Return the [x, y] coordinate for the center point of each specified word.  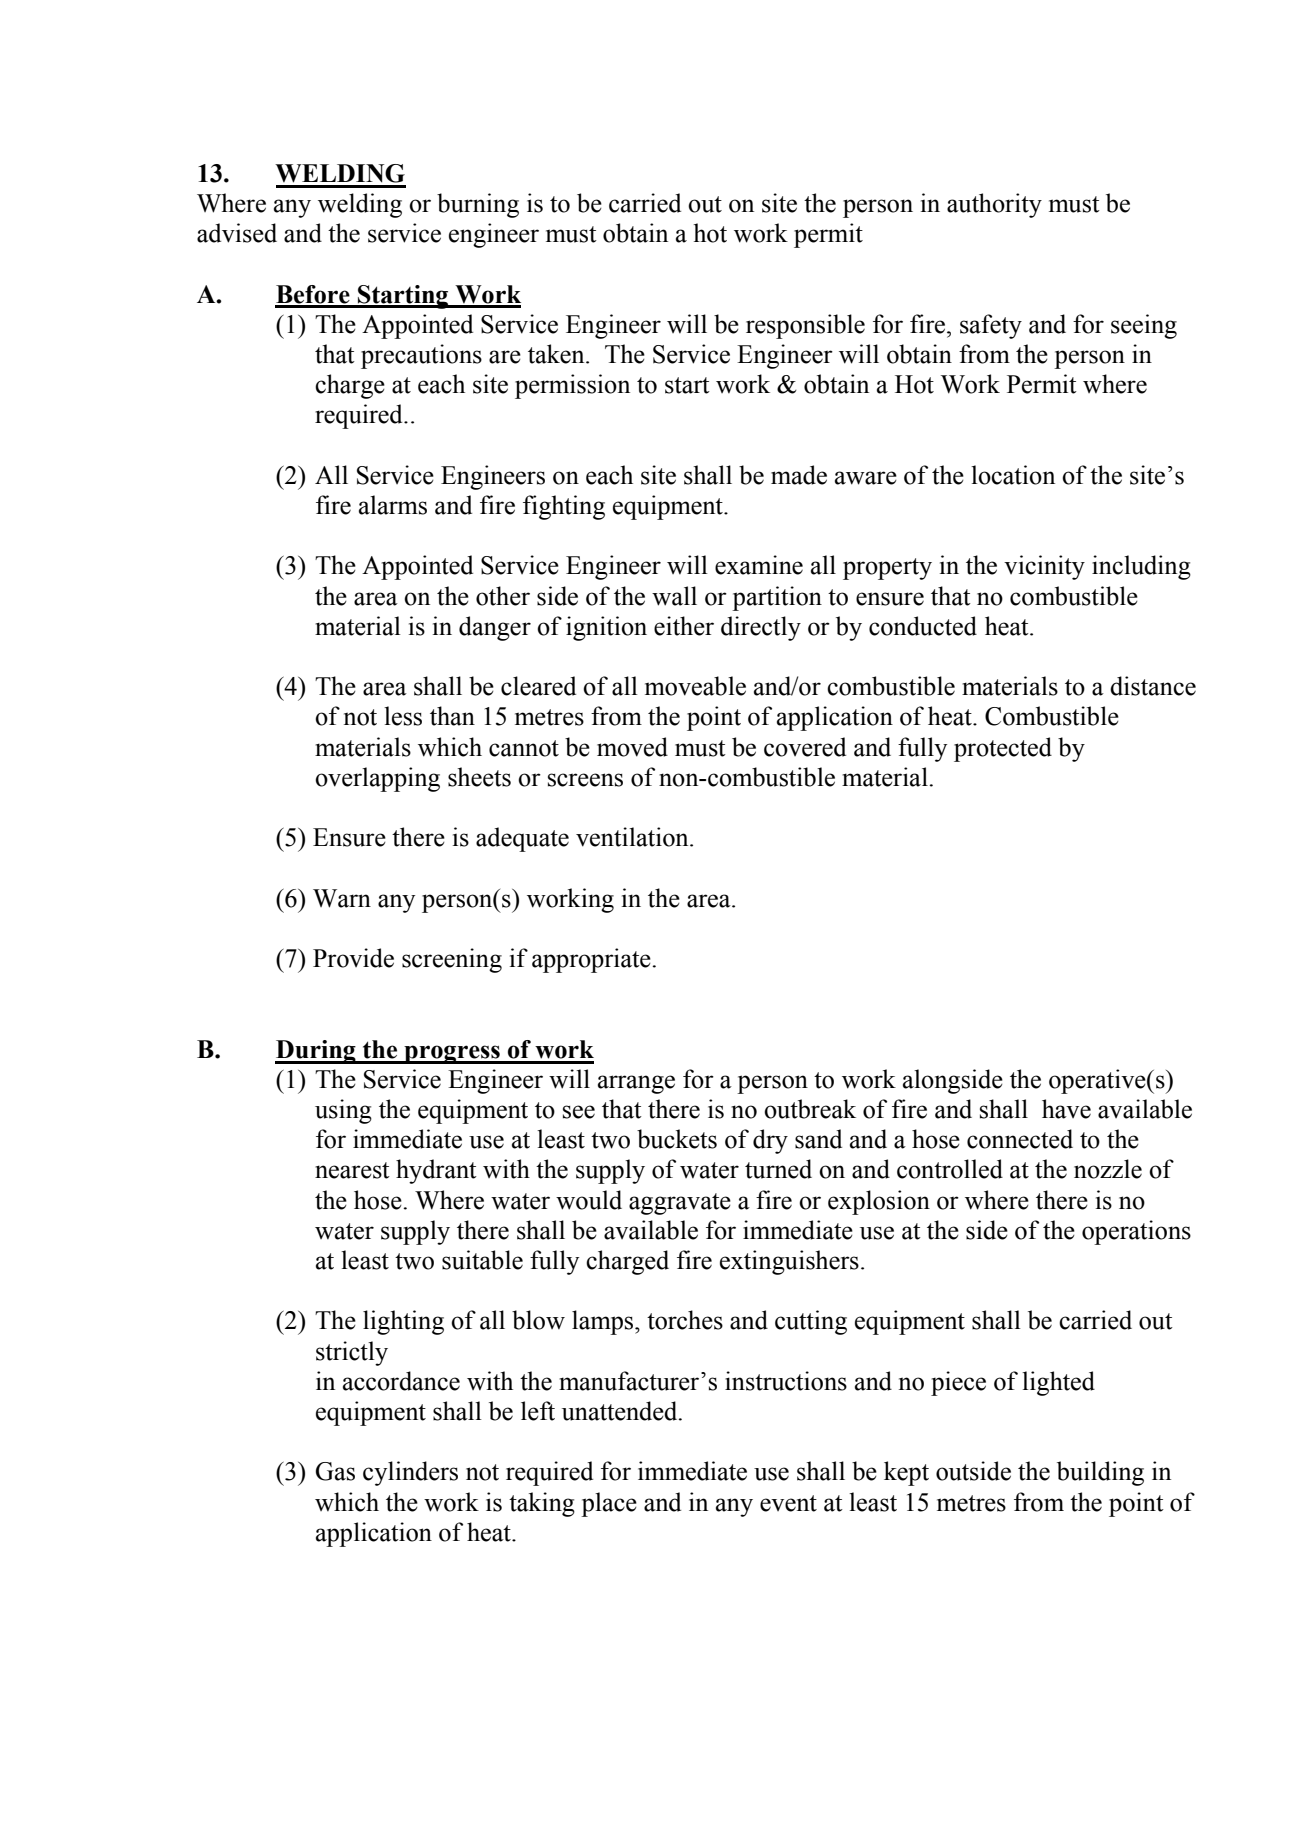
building [1100, 1473]
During [316, 1052]
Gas [335, 1471]
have [1066, 1109]
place [609, 1504]
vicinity [1044, 567]
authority [994, 205]
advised [237, 233]
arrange [636, 1084]
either [684, 626]
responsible [805, 326]
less [403, 716]
